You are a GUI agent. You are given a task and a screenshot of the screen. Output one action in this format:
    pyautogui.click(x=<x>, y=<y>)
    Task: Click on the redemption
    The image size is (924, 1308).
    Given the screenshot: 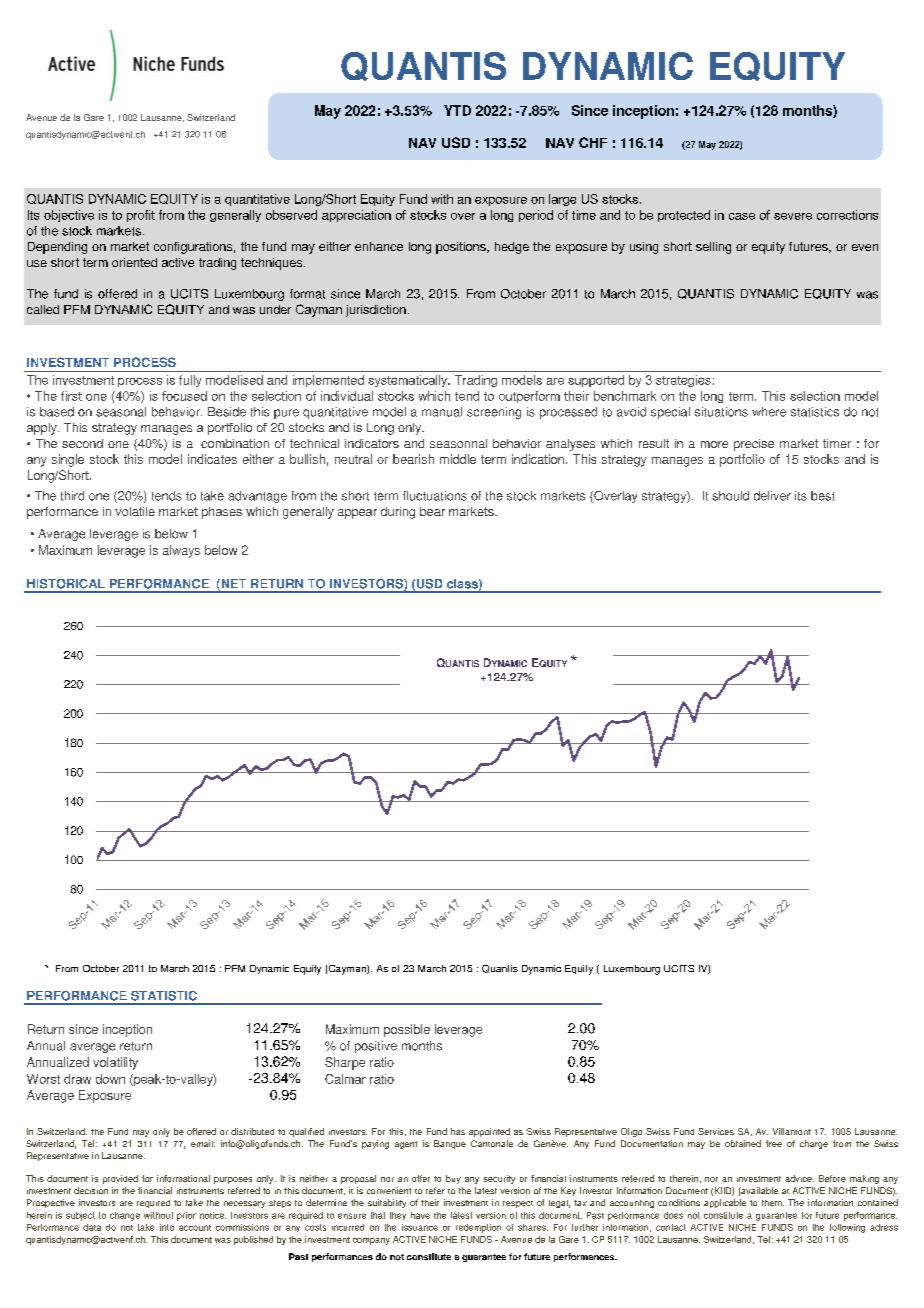 What is the action you would take?
    pyautogui.click(x=478, y=1228)
